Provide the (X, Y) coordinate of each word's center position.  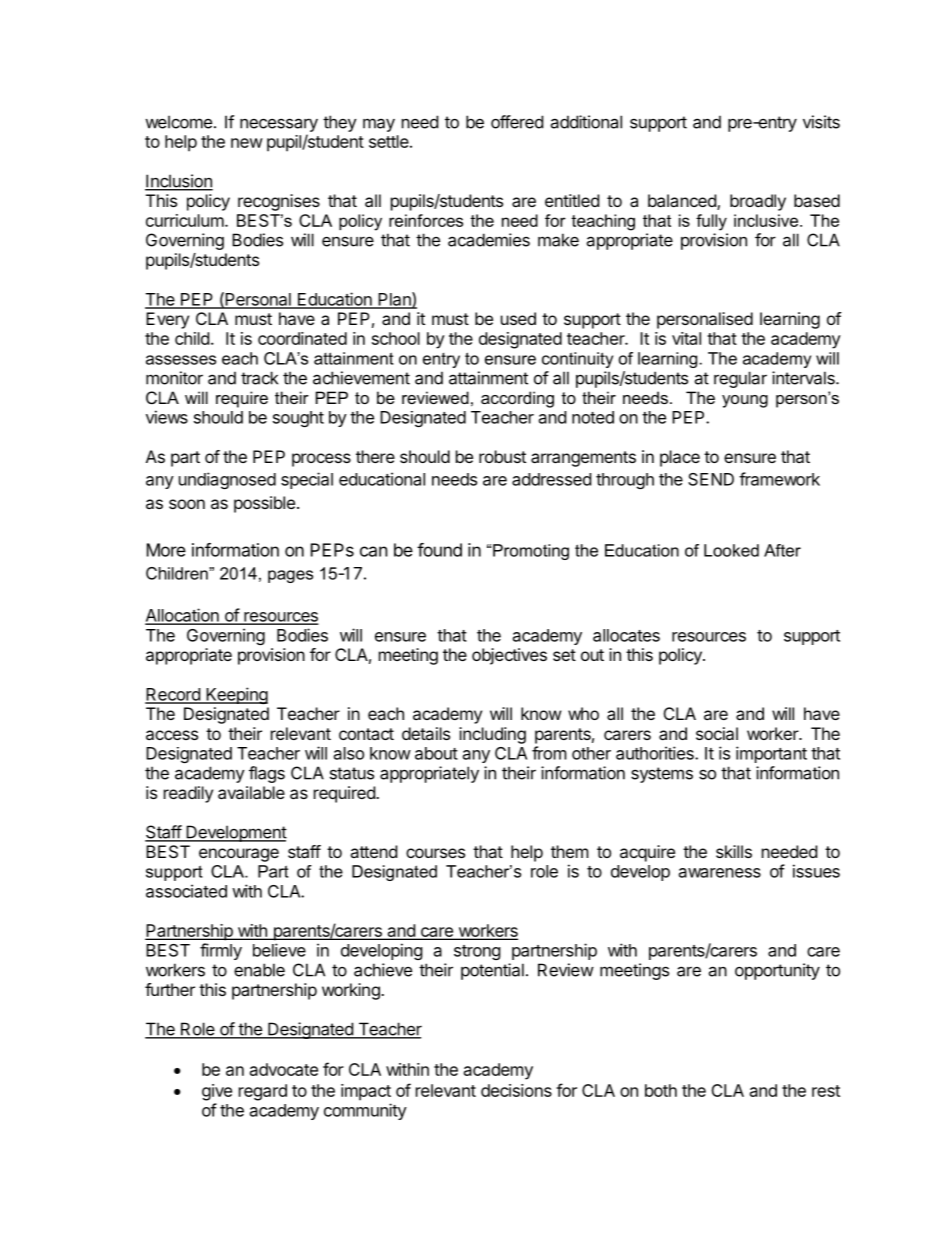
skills (734, 851)
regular (740, 379)
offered (517, 122)
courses (435, 853)
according (517, 399)
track (259, 378)
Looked (731, 550)
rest (826, 1091)
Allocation (183, 616)
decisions (516, 1090)
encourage (239, 855)
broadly (758, 202)
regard (263, 1092)
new (247, 143)
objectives (509, 656)
